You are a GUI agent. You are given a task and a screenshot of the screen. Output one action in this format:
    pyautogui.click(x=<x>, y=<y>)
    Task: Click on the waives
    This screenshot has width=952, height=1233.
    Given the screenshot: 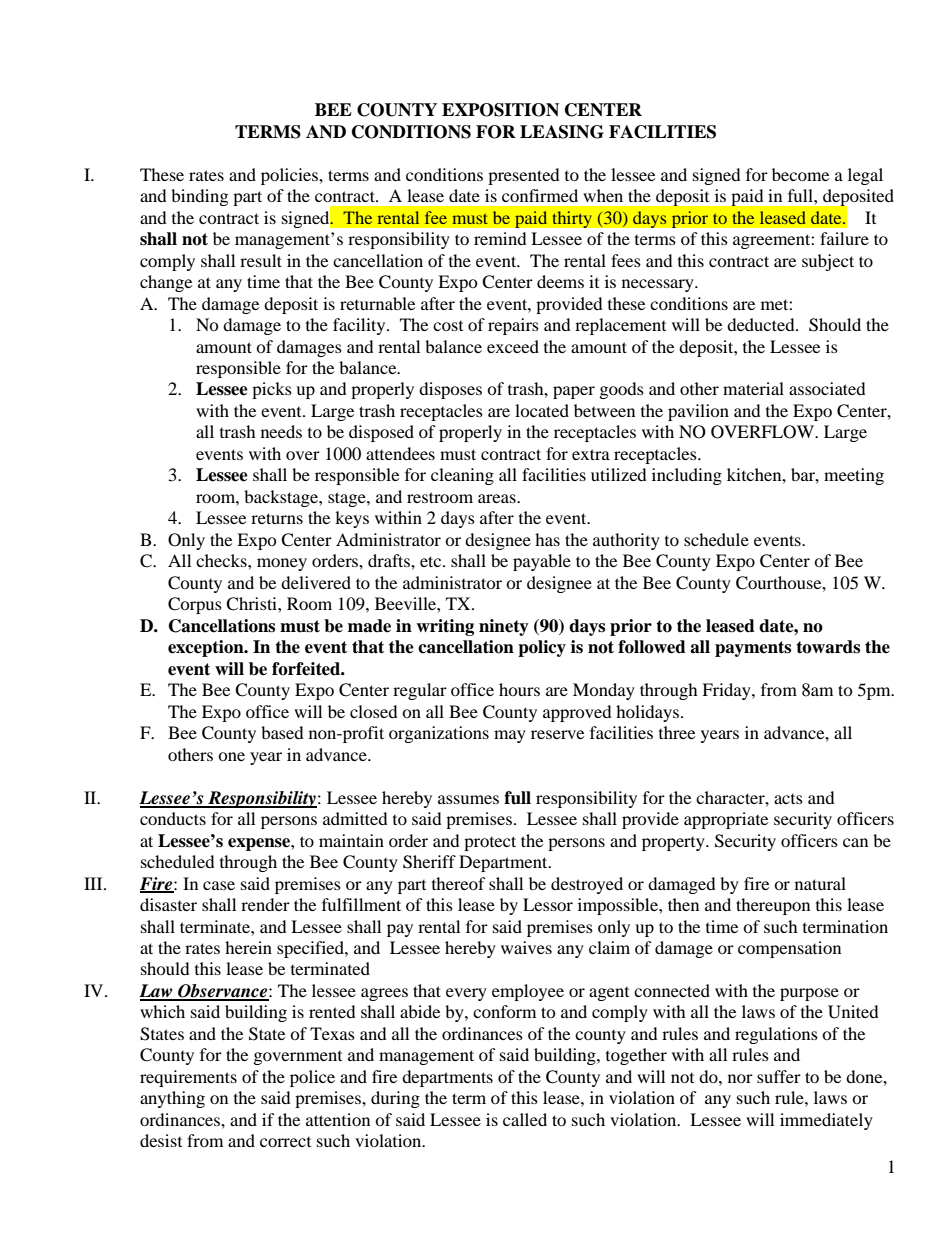 What is the action you would take?
    pyautogui.click(x=526, y=947)
